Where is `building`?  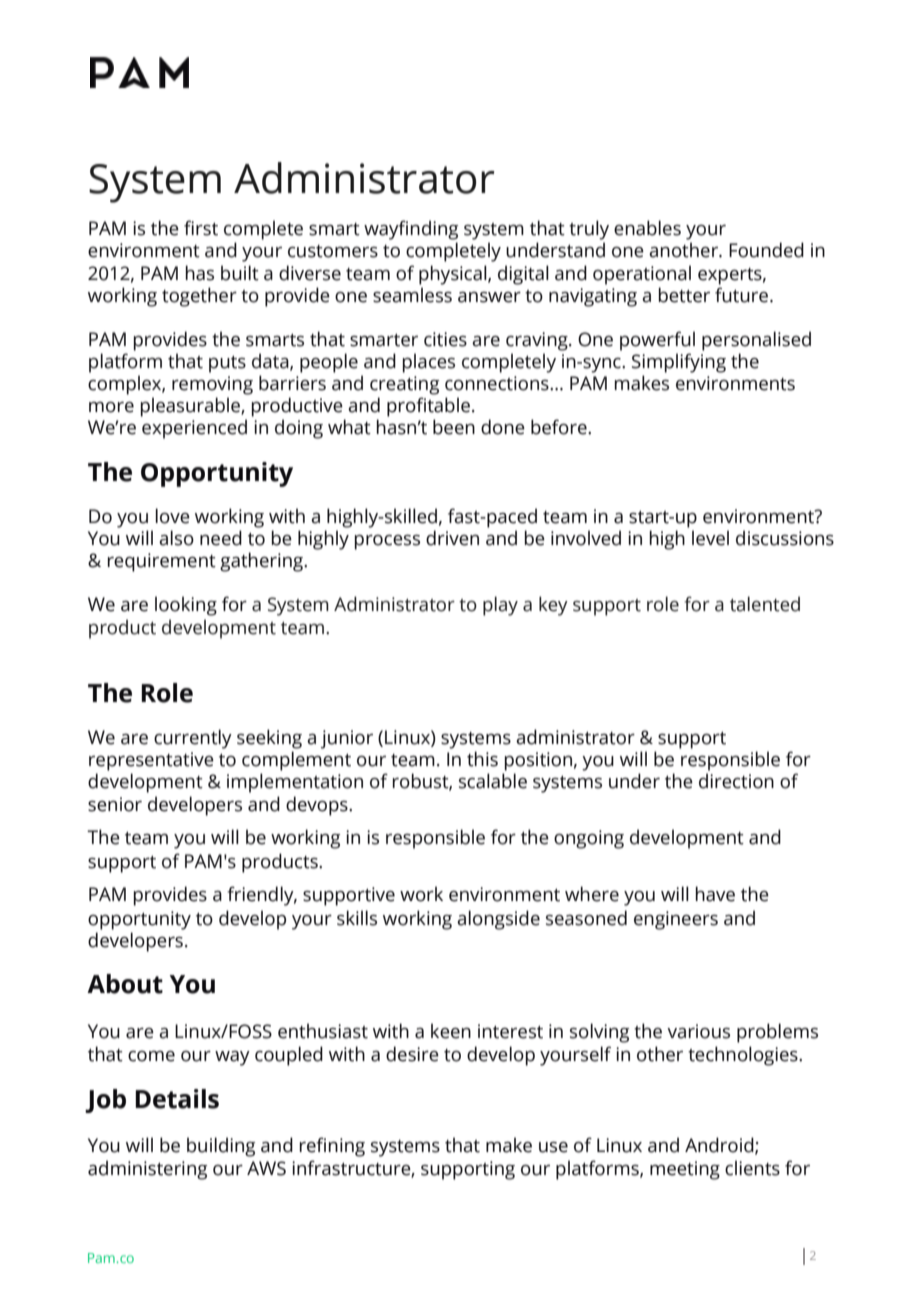 building is located at coordinates (221, 1147).
